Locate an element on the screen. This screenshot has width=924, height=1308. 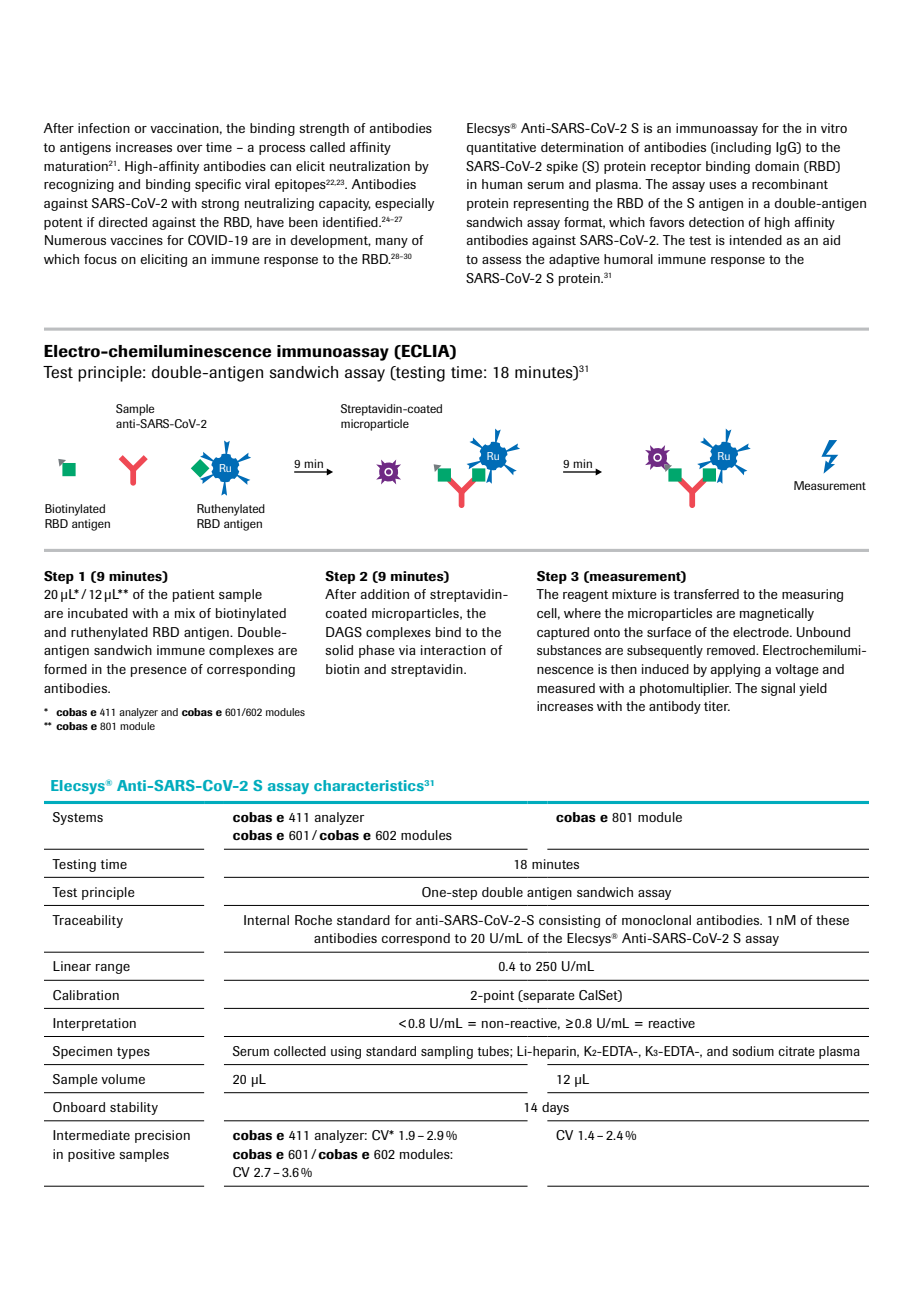
including is located at coordinates (742, 148).
